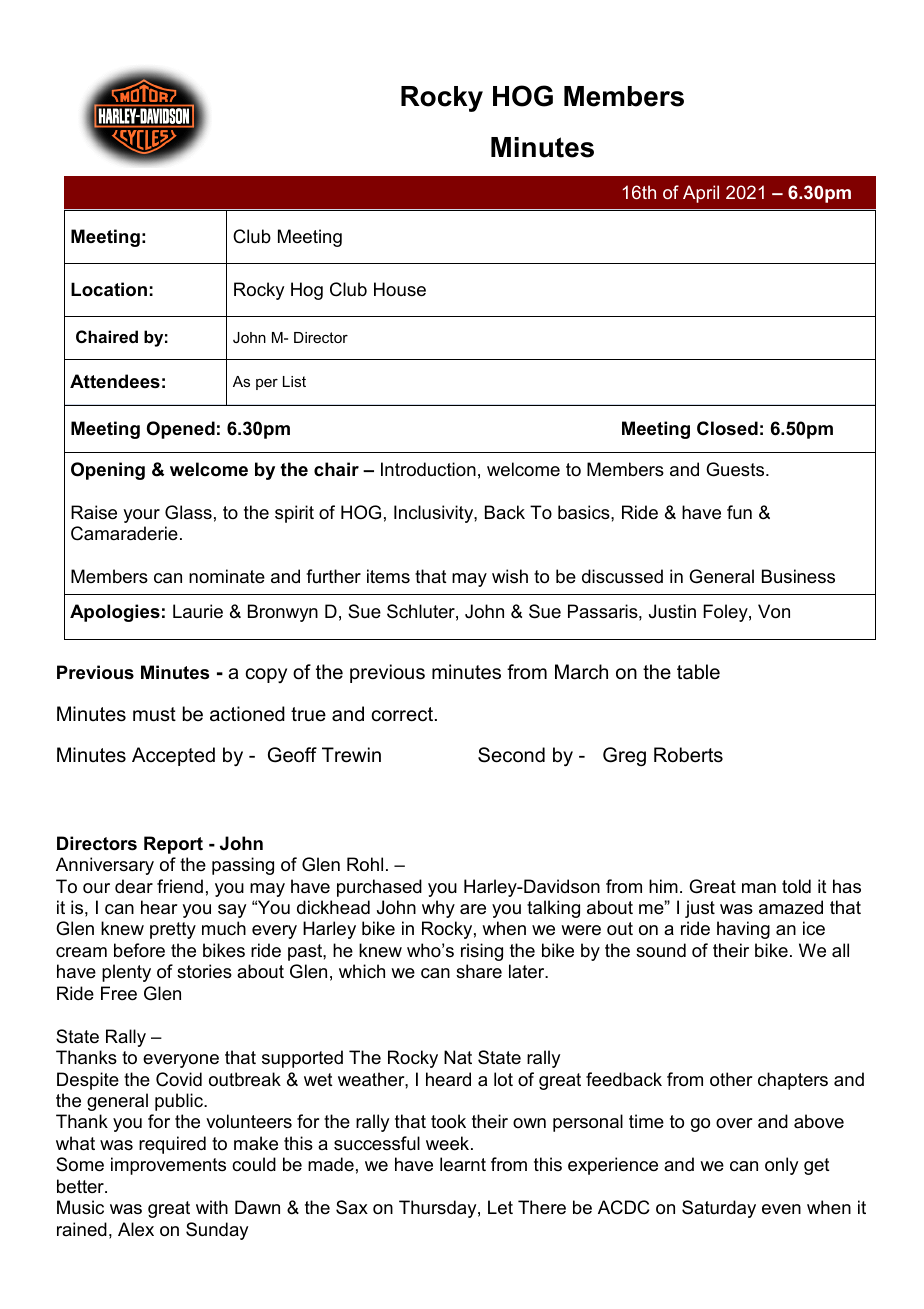  What do you see at coordinates (698, 672) in the page?
I see `table` at bounding box center [698, 672].
